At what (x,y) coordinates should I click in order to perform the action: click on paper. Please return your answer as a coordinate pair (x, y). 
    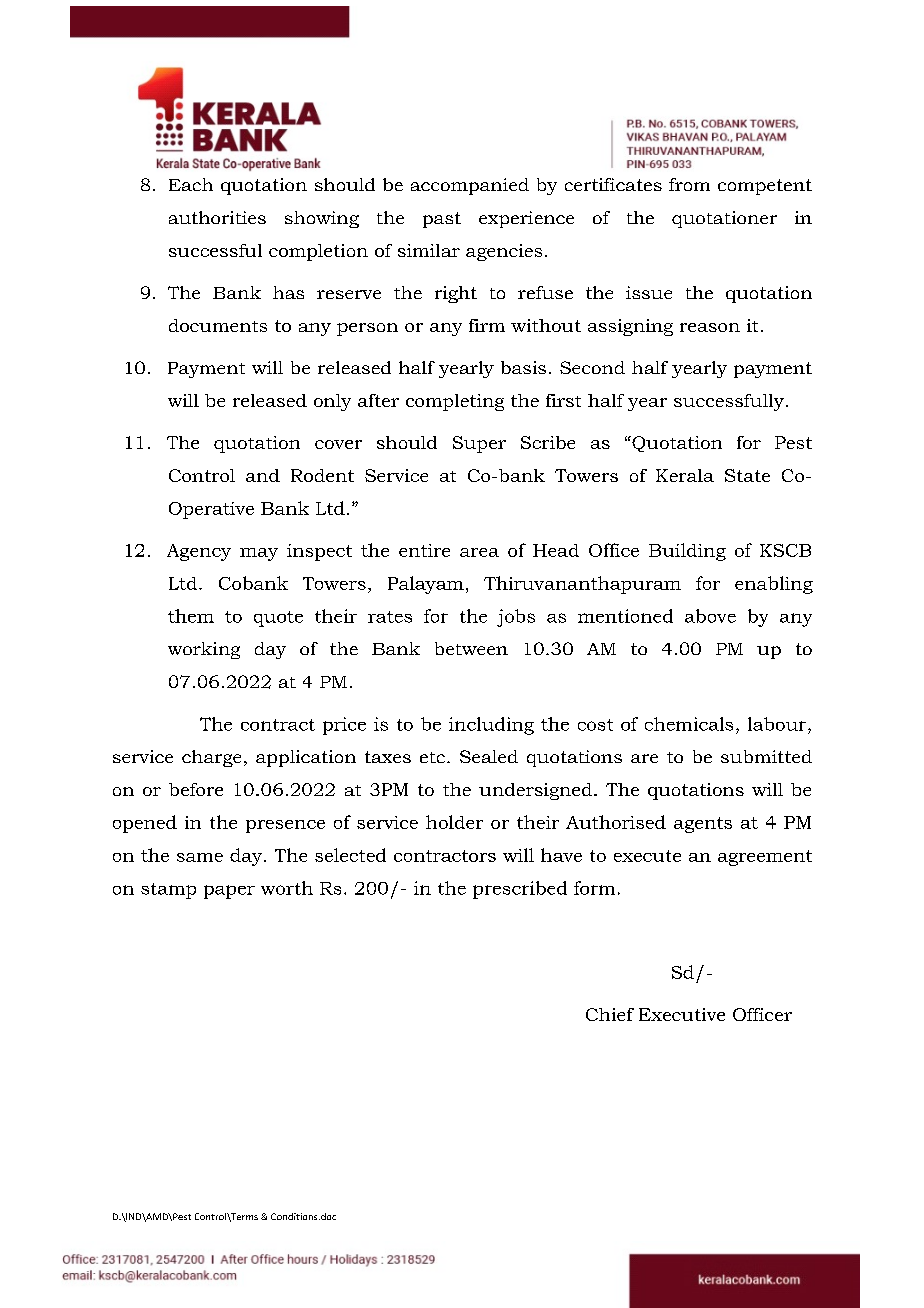
    Looking at the image, I should click on (229, 892).
